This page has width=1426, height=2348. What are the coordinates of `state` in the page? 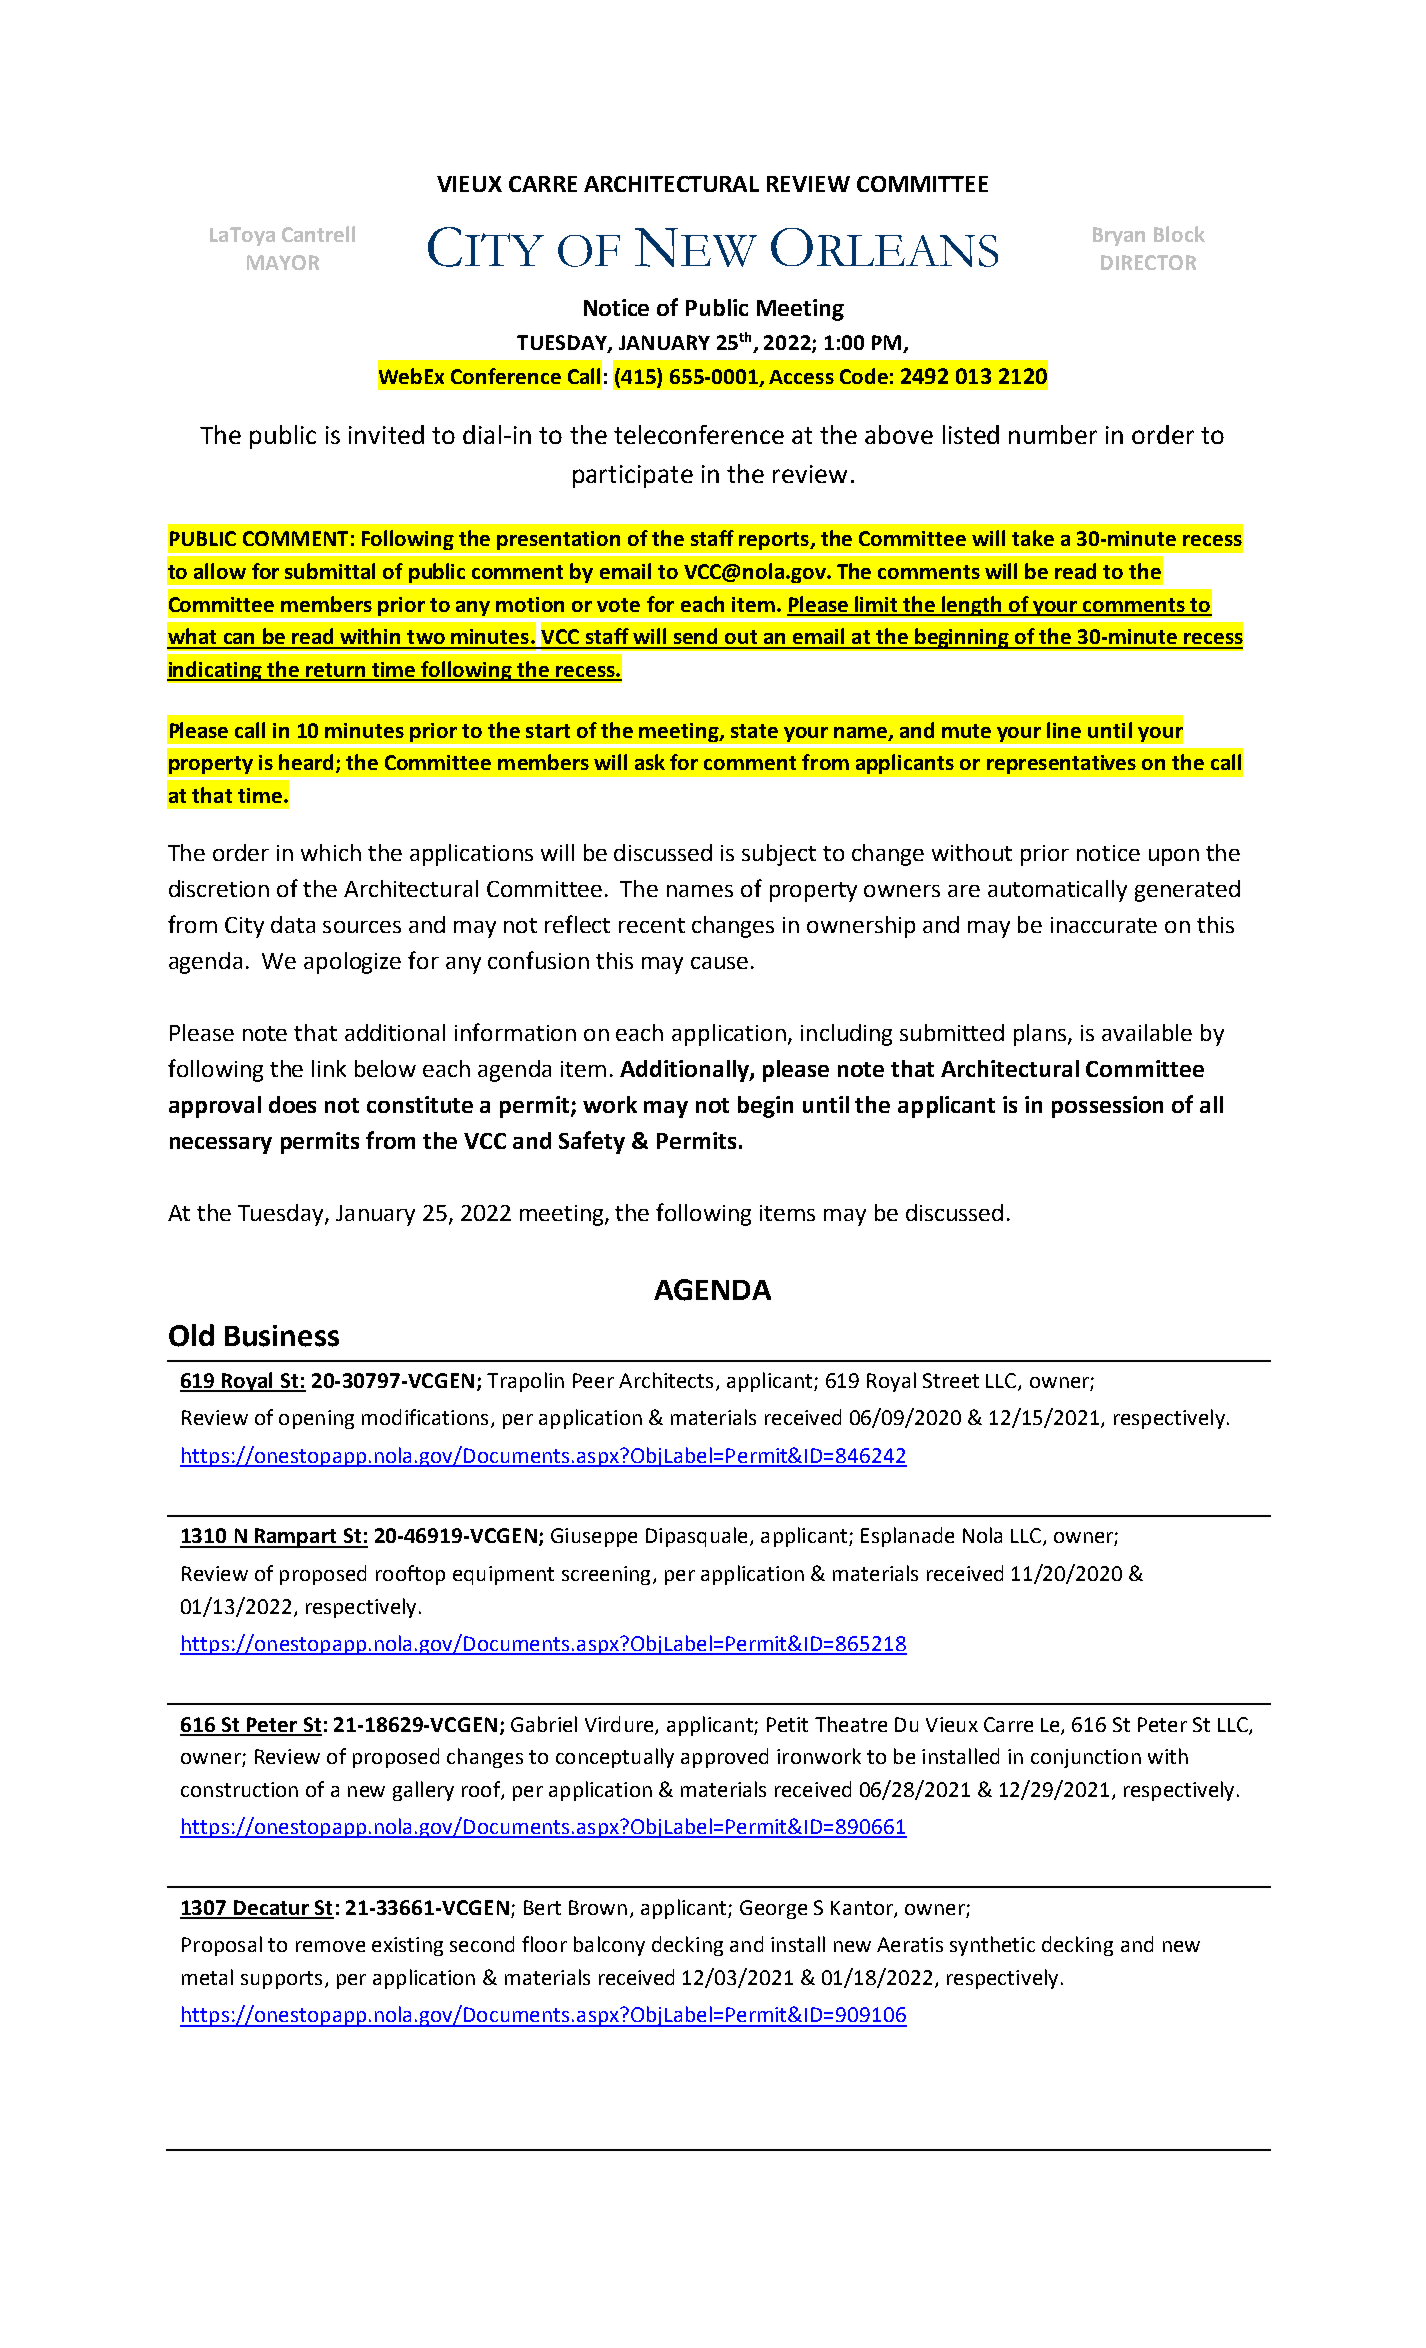 It's located at (754, 731).
